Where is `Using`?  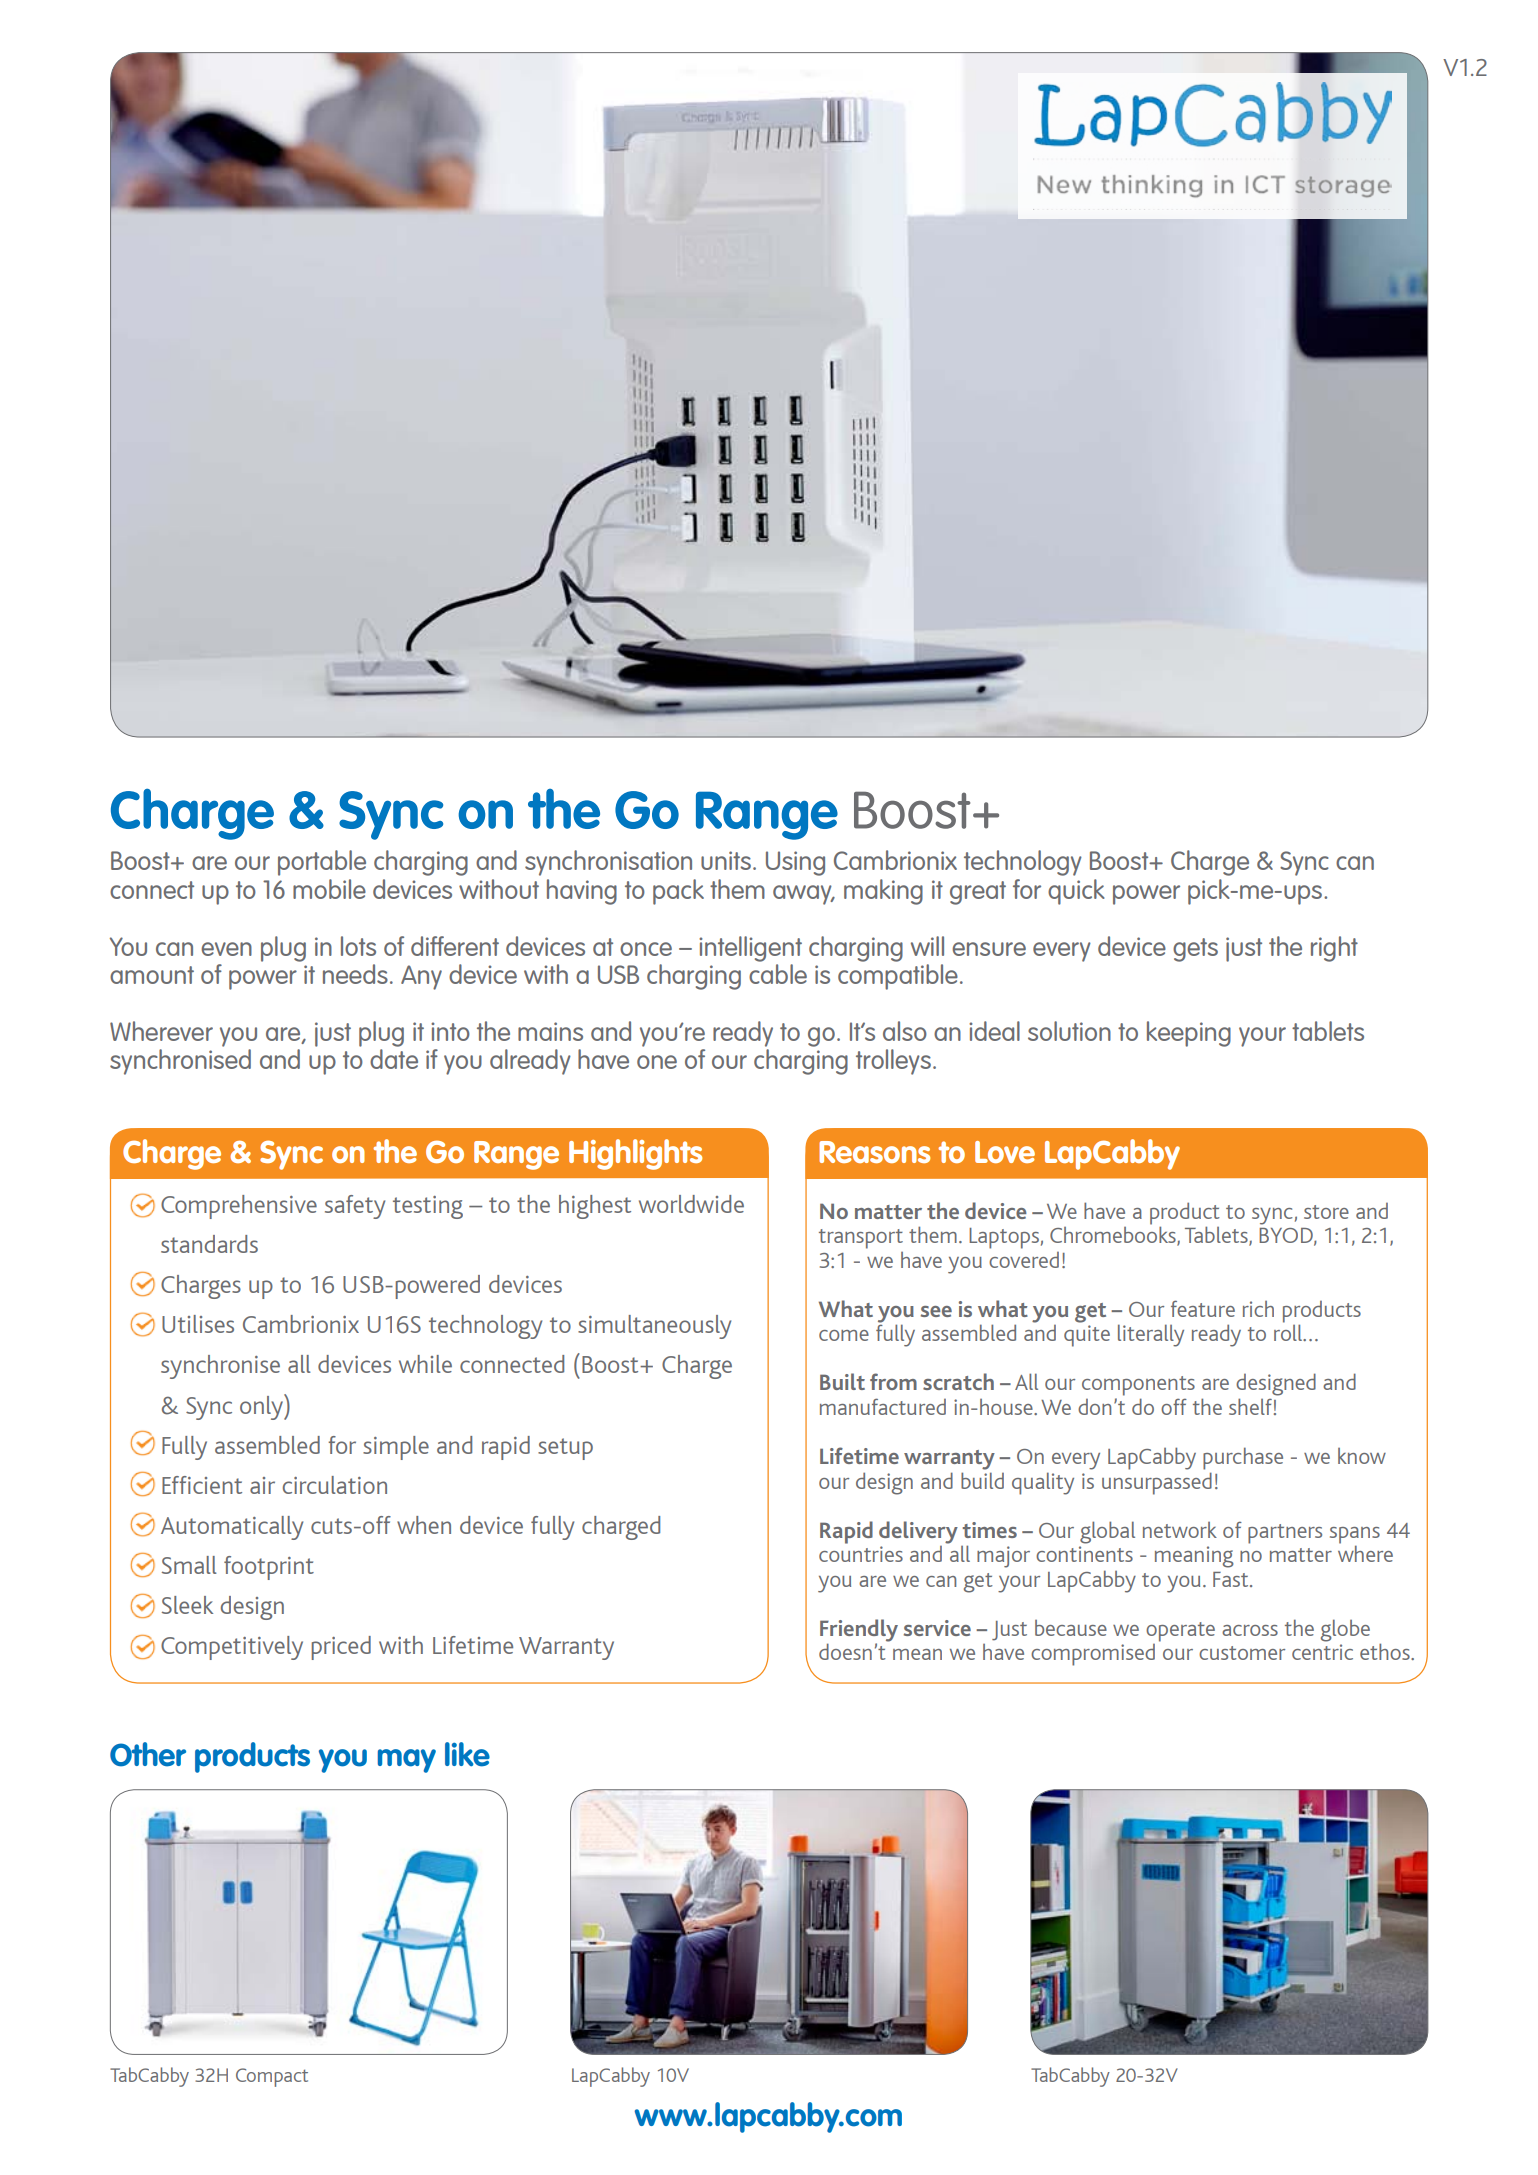
Using is located at coordinates (795, 863).
